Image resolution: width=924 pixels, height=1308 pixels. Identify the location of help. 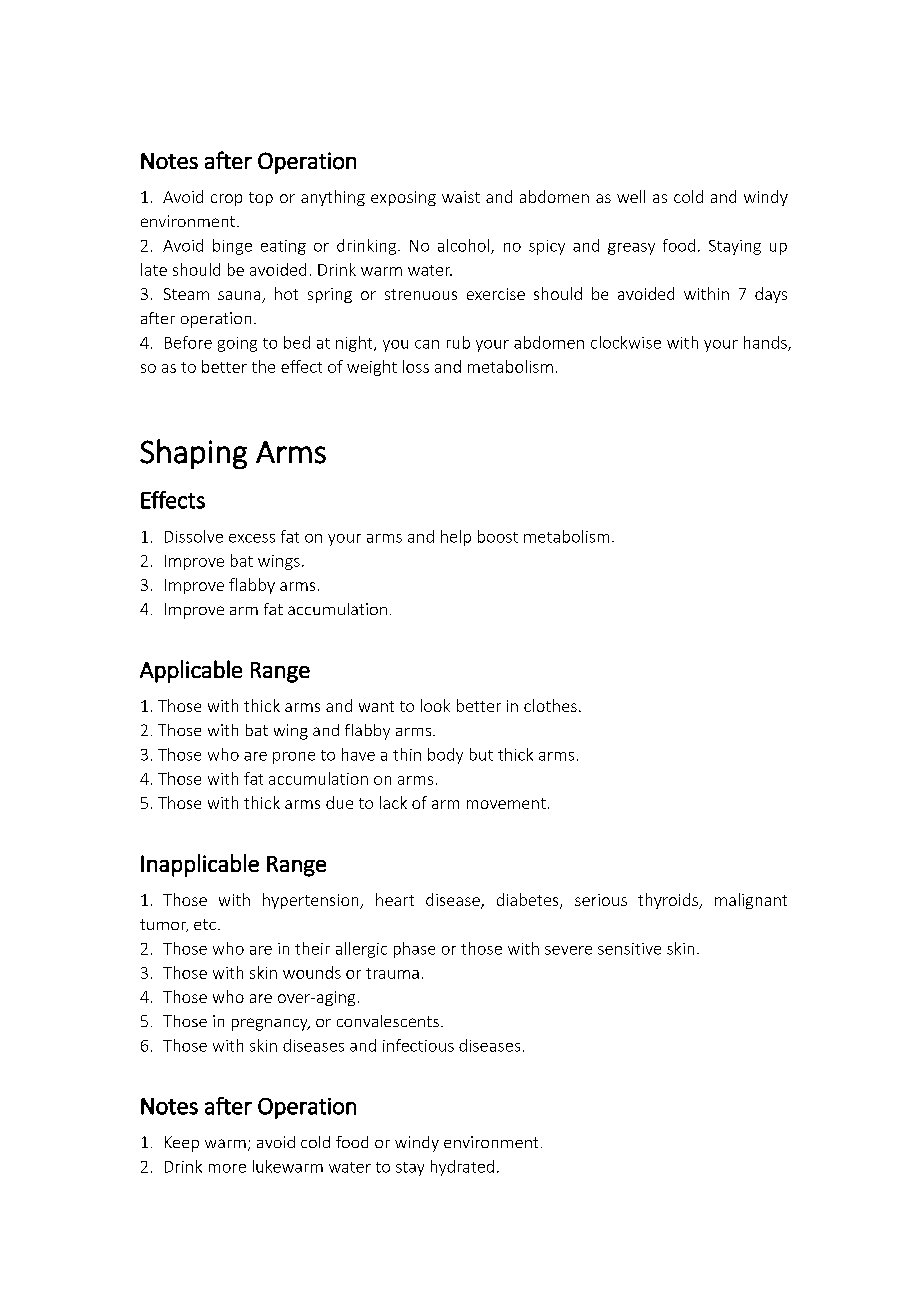
(456, 538).
